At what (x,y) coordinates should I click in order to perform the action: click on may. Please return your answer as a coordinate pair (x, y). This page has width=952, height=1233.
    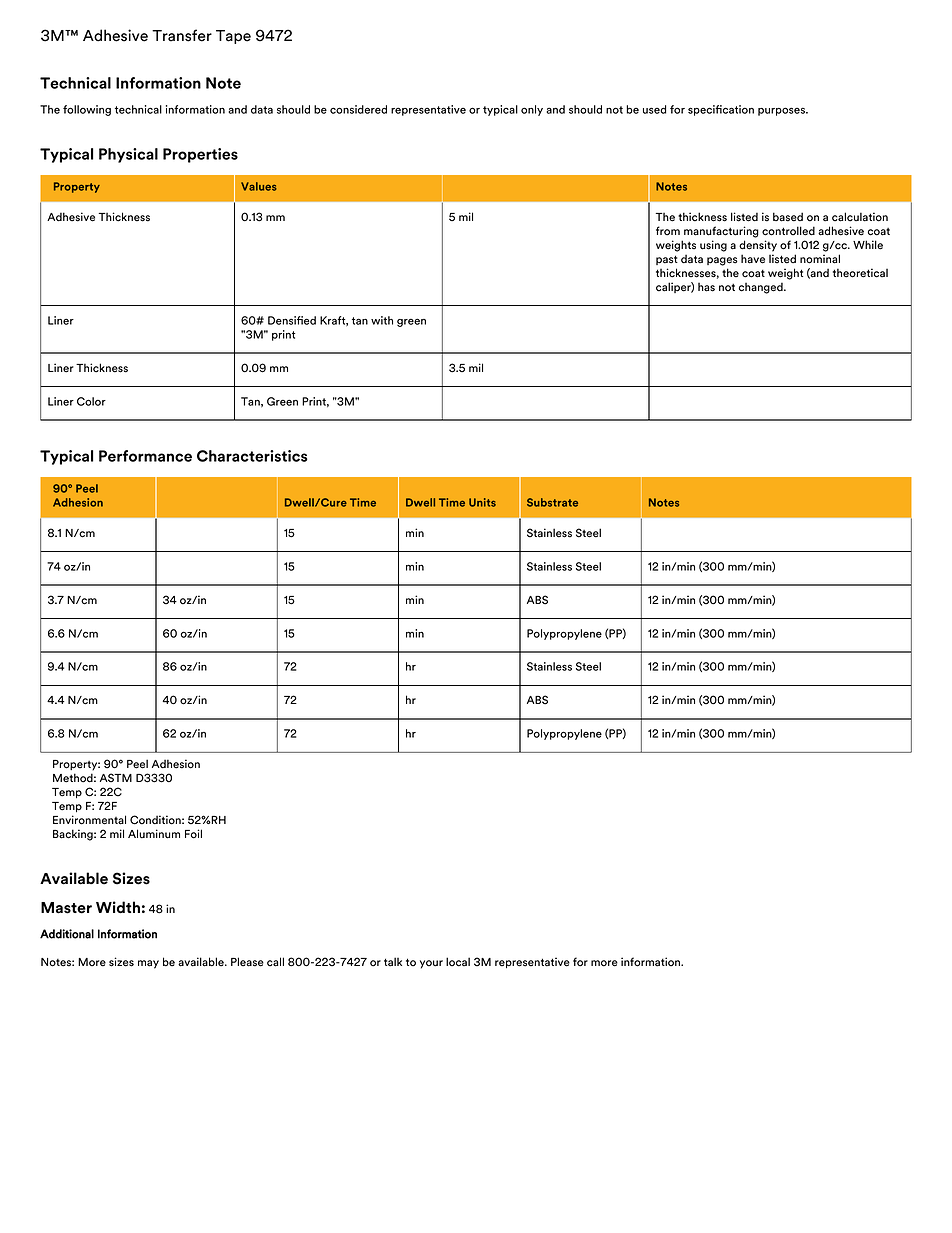
    Looking at the image, I should click on (148, 964).
